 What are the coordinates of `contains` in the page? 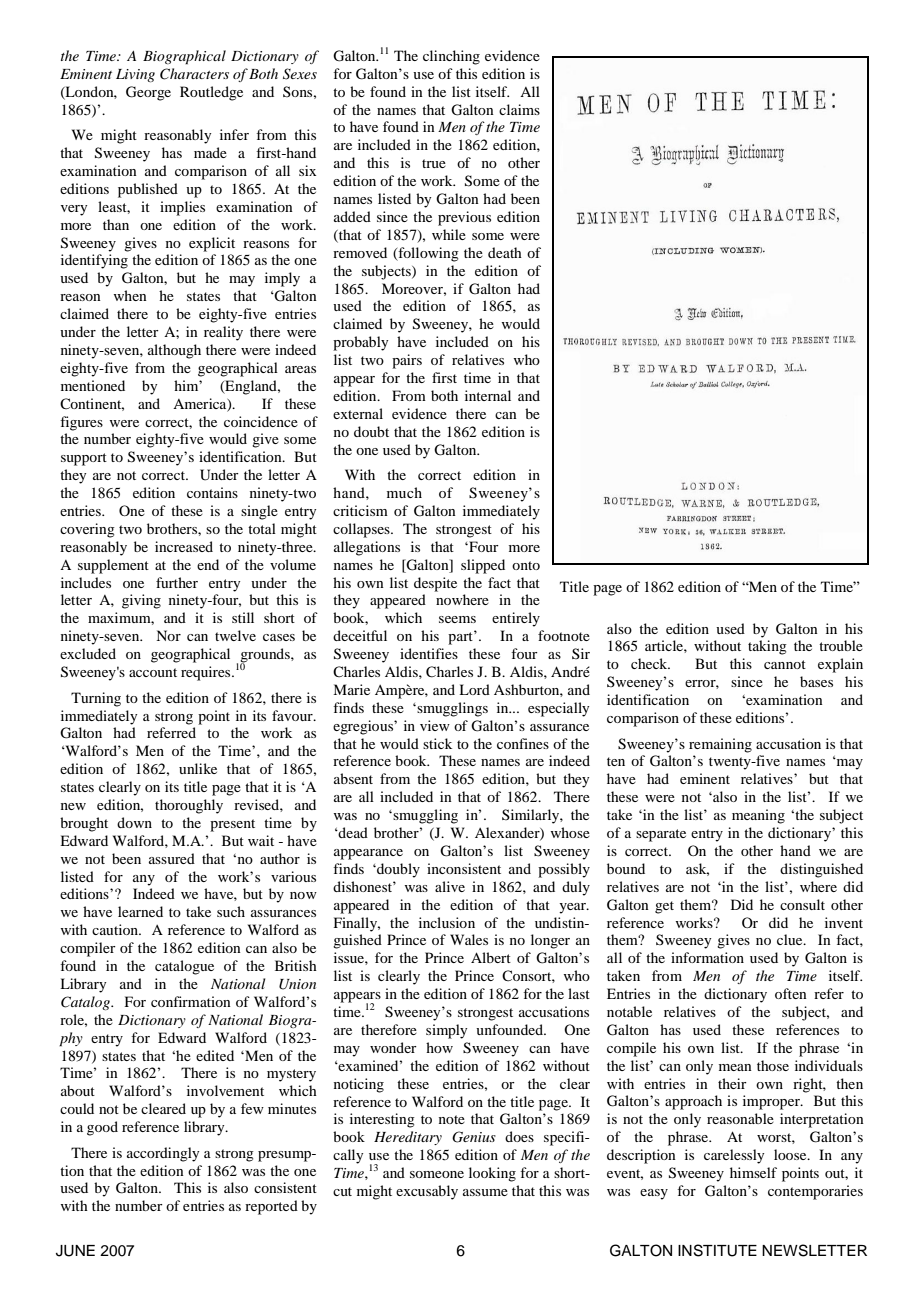 It's located at (212, 492).
